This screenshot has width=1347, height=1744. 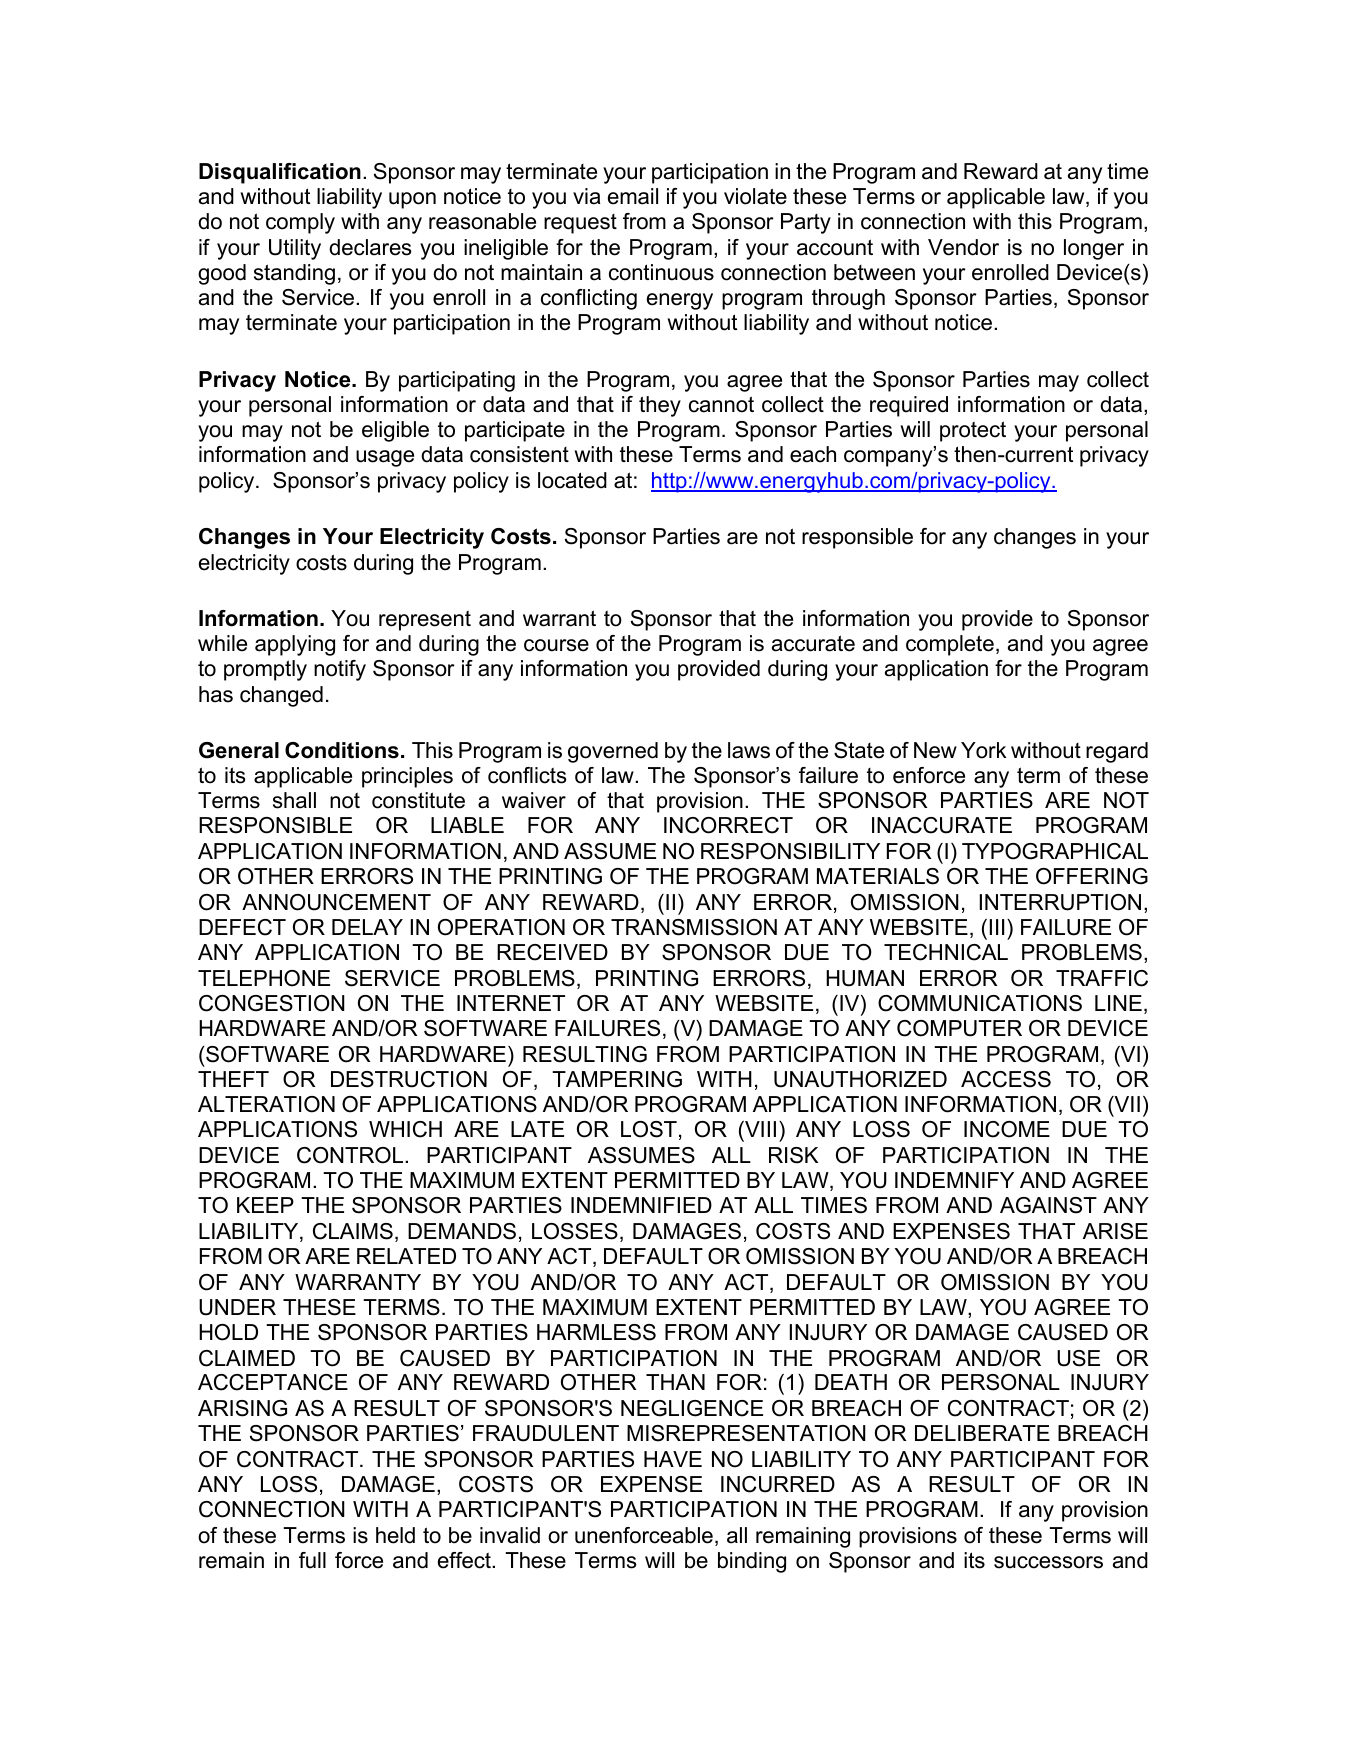 What do you see at coordinates (973, 431) in the screenshot?
I see `protect` at bounding box center [973, 431].
